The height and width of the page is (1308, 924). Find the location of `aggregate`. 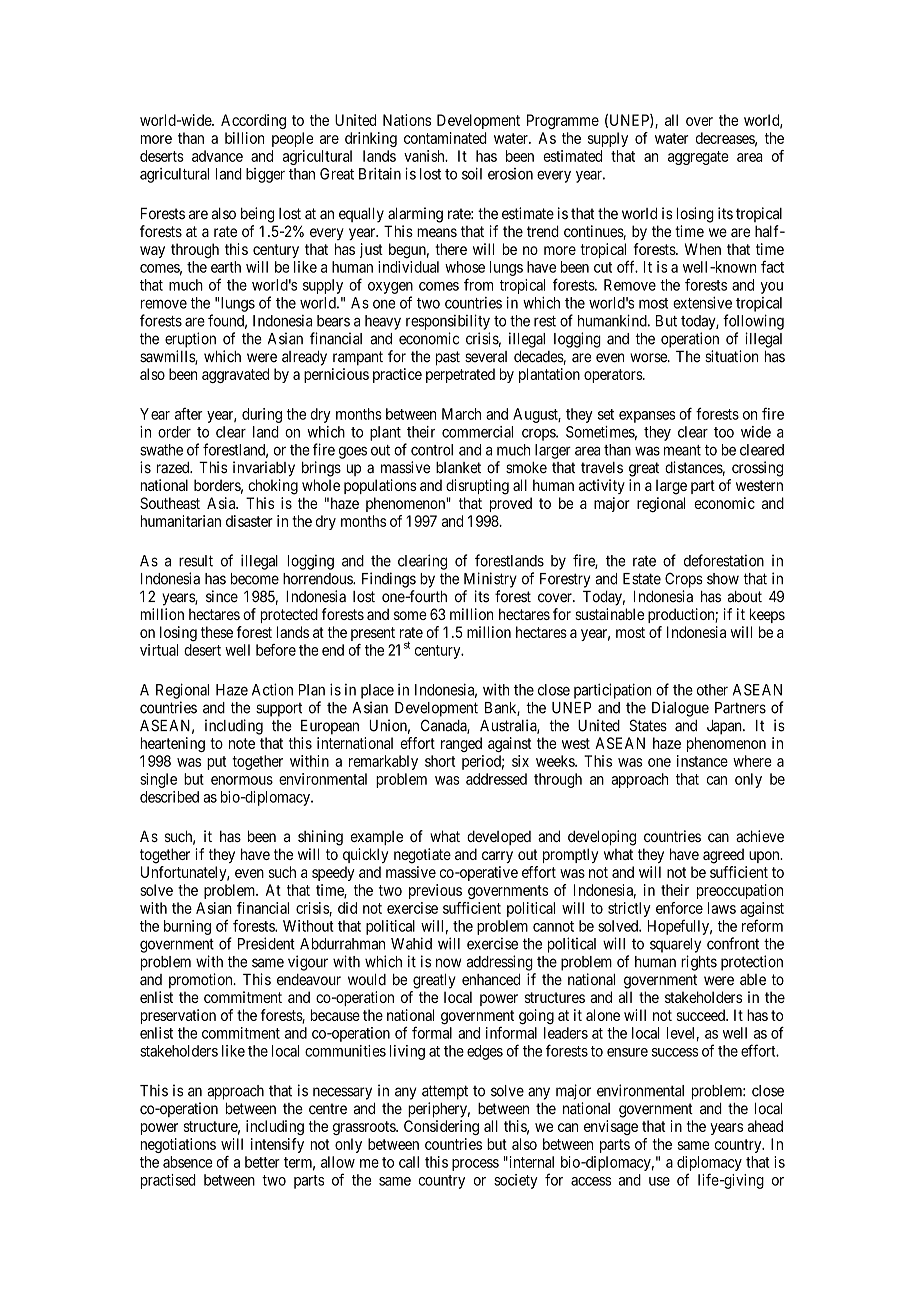

aggregate is located at coordinates (698, 158).
